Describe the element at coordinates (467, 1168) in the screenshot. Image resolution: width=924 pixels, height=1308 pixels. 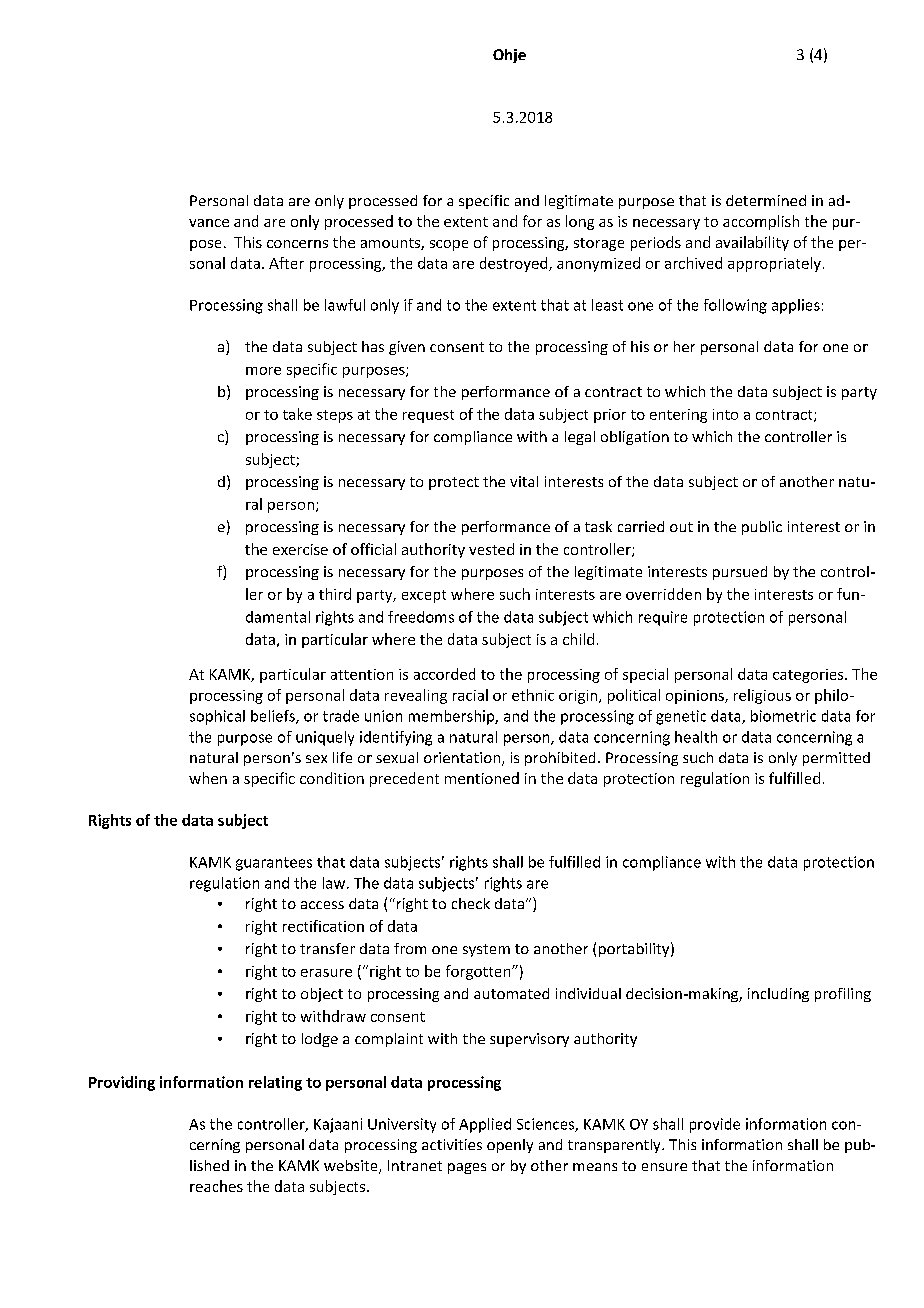
I see `pages` at that location.
